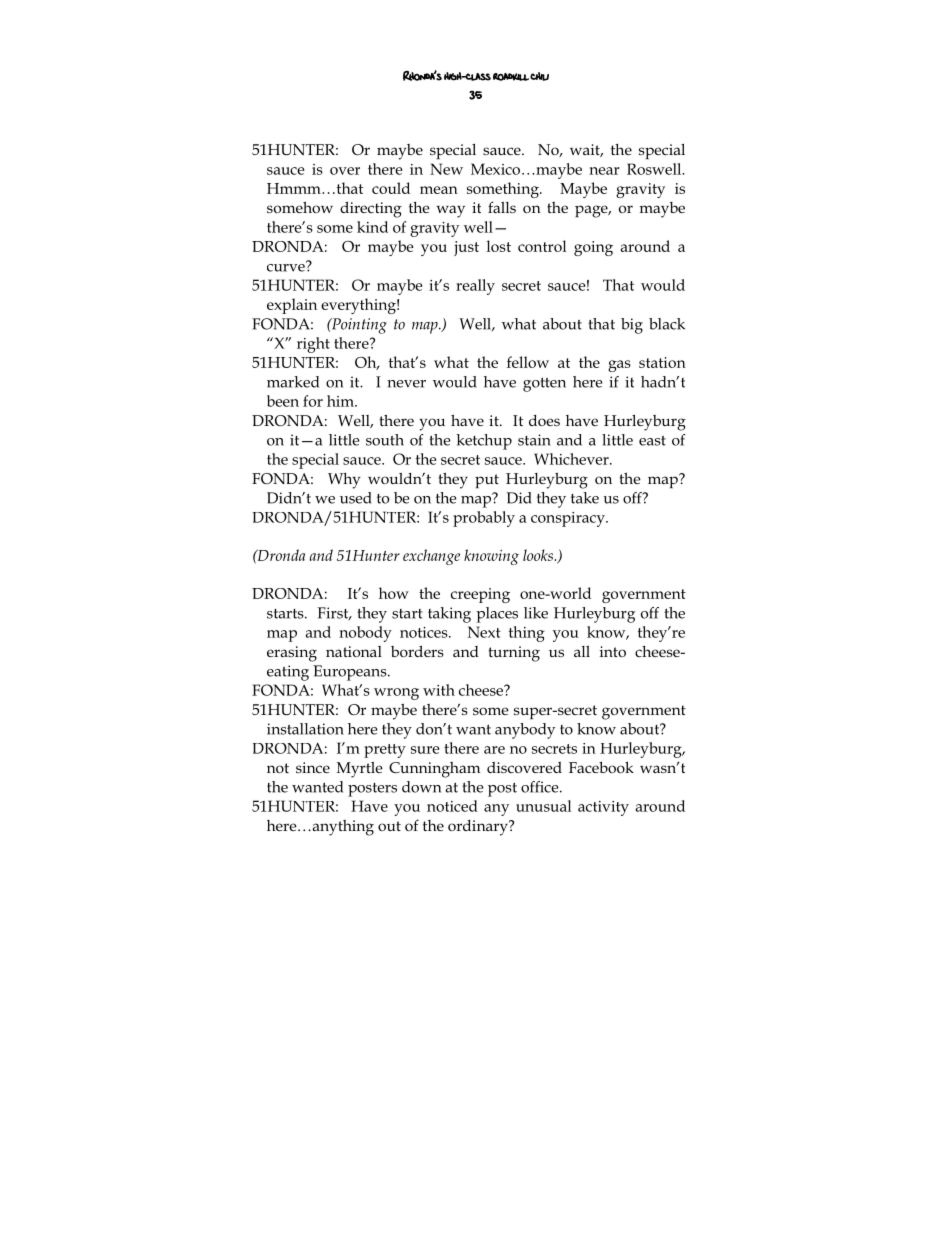  Describe the element at coordinates (313, 767) in the page. I see `since` at that location.
